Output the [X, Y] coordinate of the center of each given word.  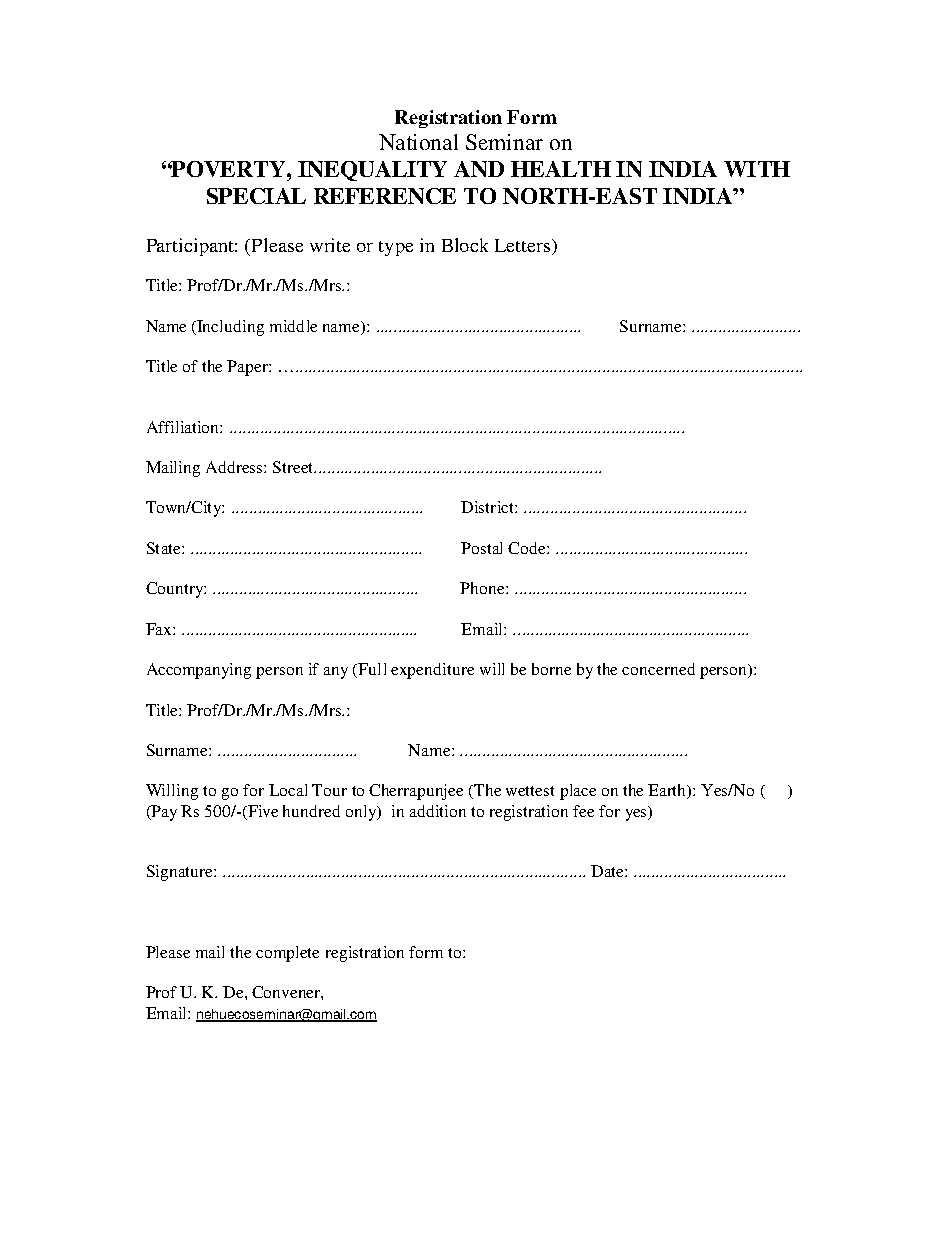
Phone [483, 588]
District [488, 507]
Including [230, 328]
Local [288, 790]
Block [465, 245]
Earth [668, 791]
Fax [160, 629]
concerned [658, 669]
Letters [522, 245]
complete [287, 954]
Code [528, 548]
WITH [757, 169]
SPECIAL [256, 196]
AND [479, 169]
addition [438, 811]
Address [235, 467]
